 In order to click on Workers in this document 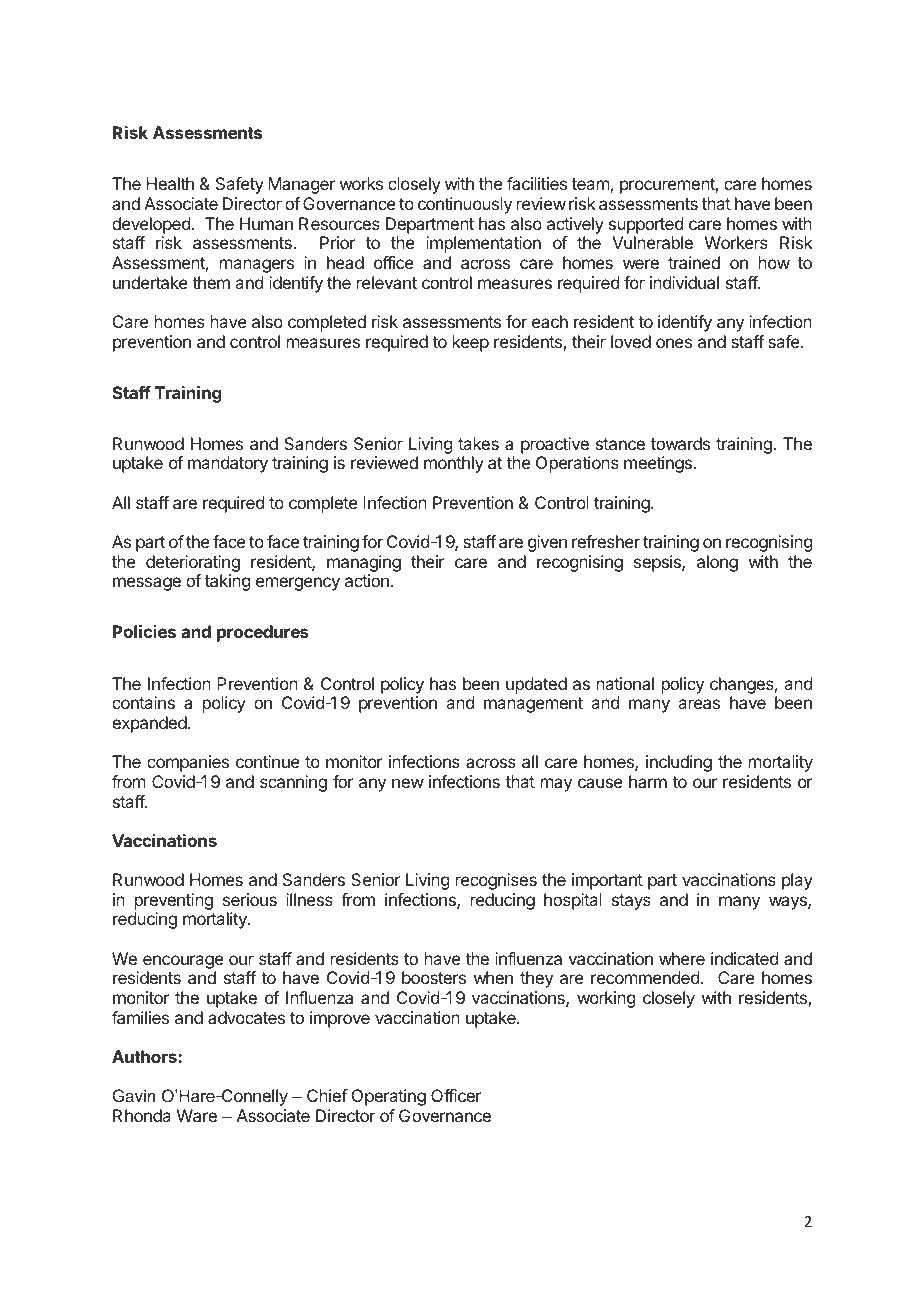, I will do `click(736, 242)`.
